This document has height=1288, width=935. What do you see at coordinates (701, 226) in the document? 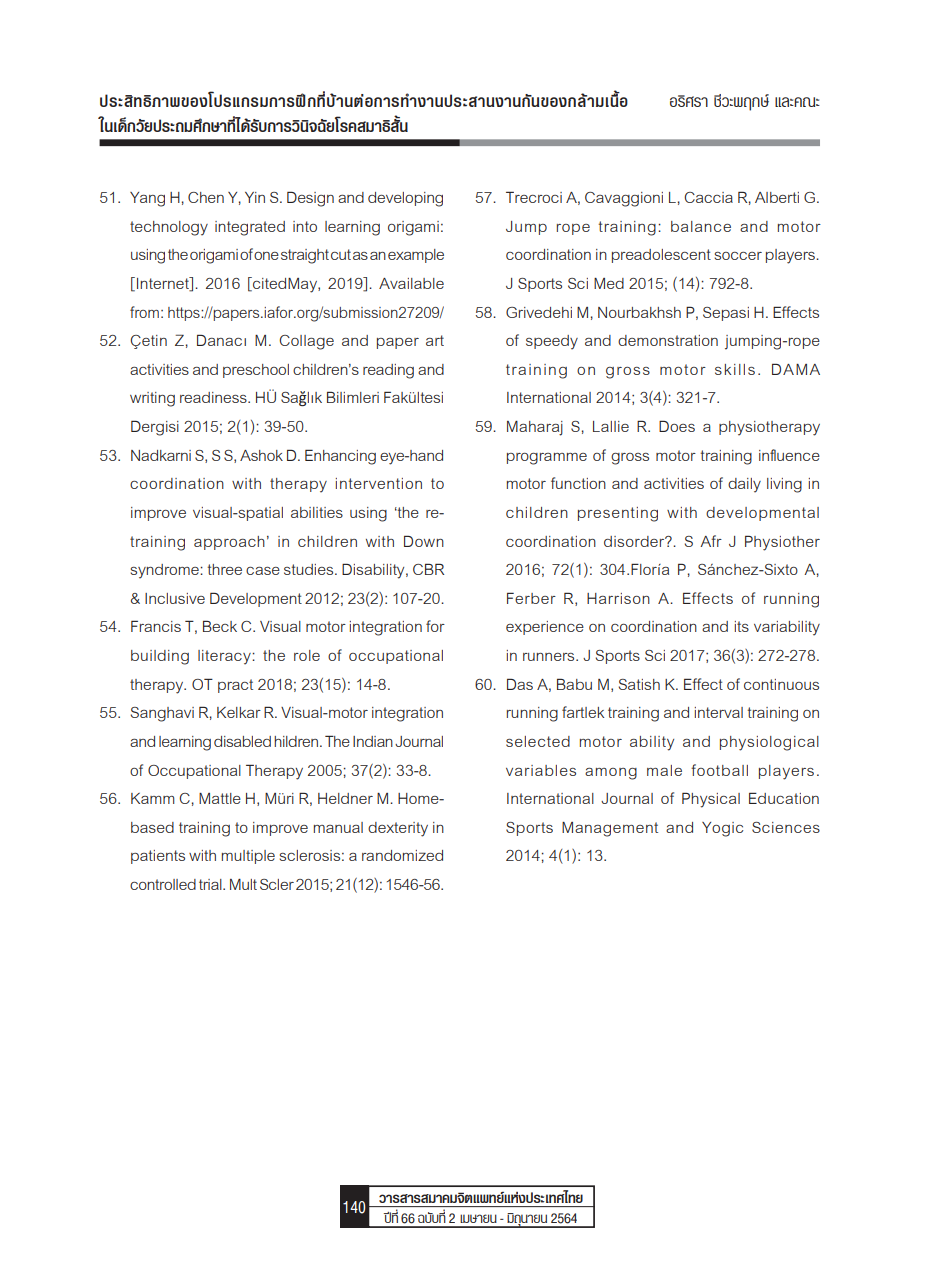
I see `balance` at bounding box center [701, 226].
